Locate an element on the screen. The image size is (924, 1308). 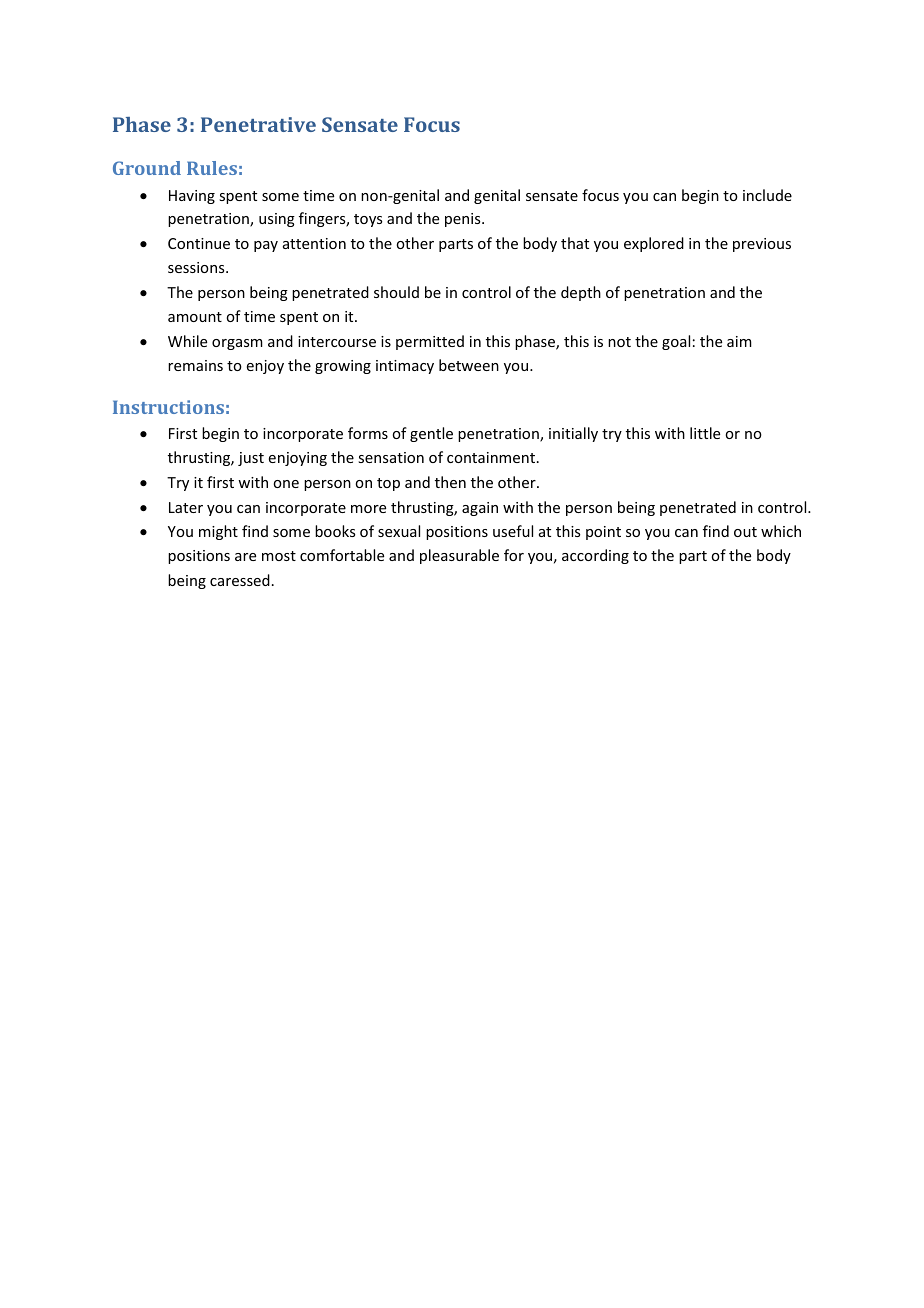
toys is located at coordinates (368, 220).
